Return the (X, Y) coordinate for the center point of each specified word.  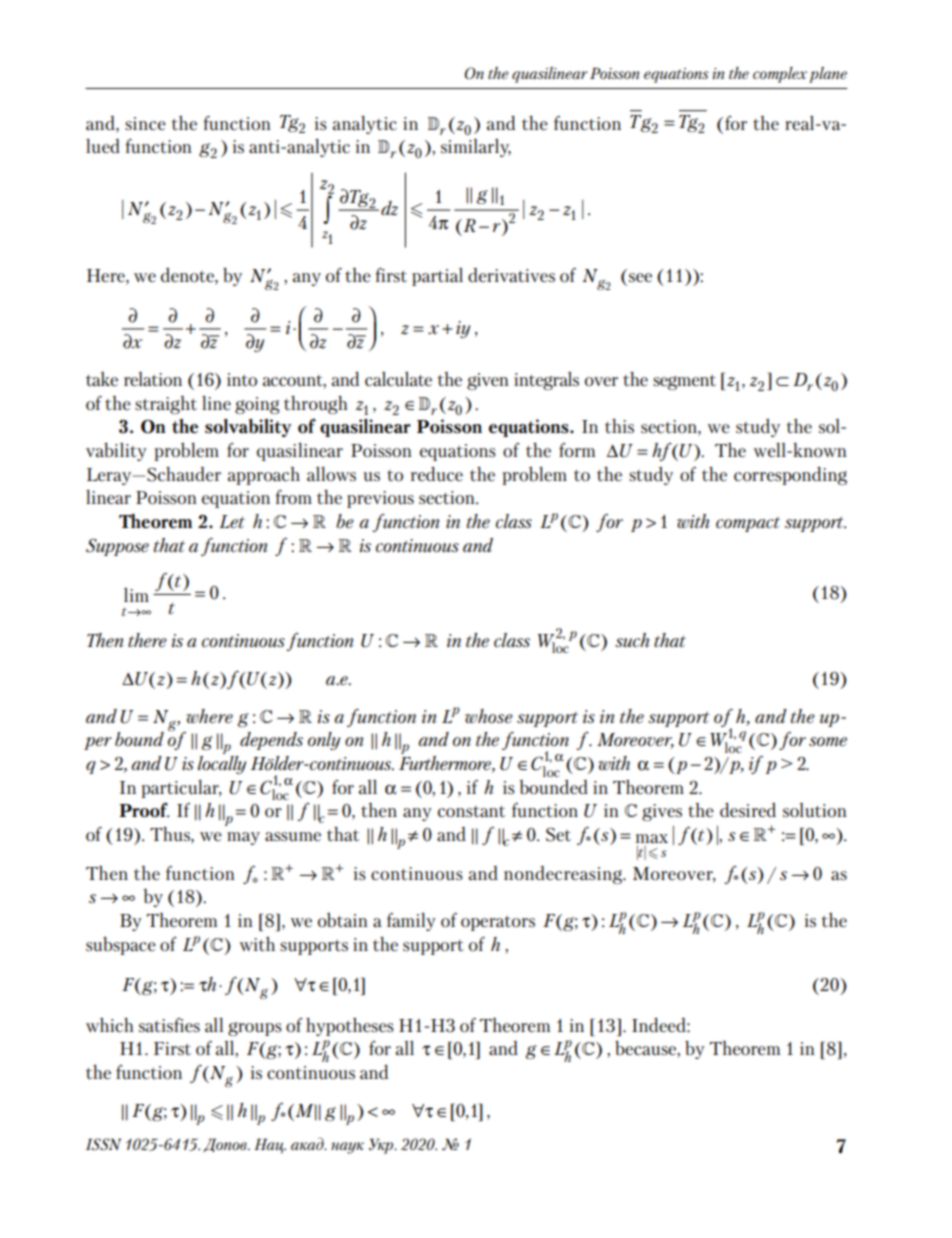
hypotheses (350, 1026)
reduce (437, 473)
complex (780, 75)
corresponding (790, 475)
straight (166, 405)
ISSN (104, 1144)
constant (471, 811)
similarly (476, 147)
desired (748, 809)
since (145, 123)
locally (222, 763)
